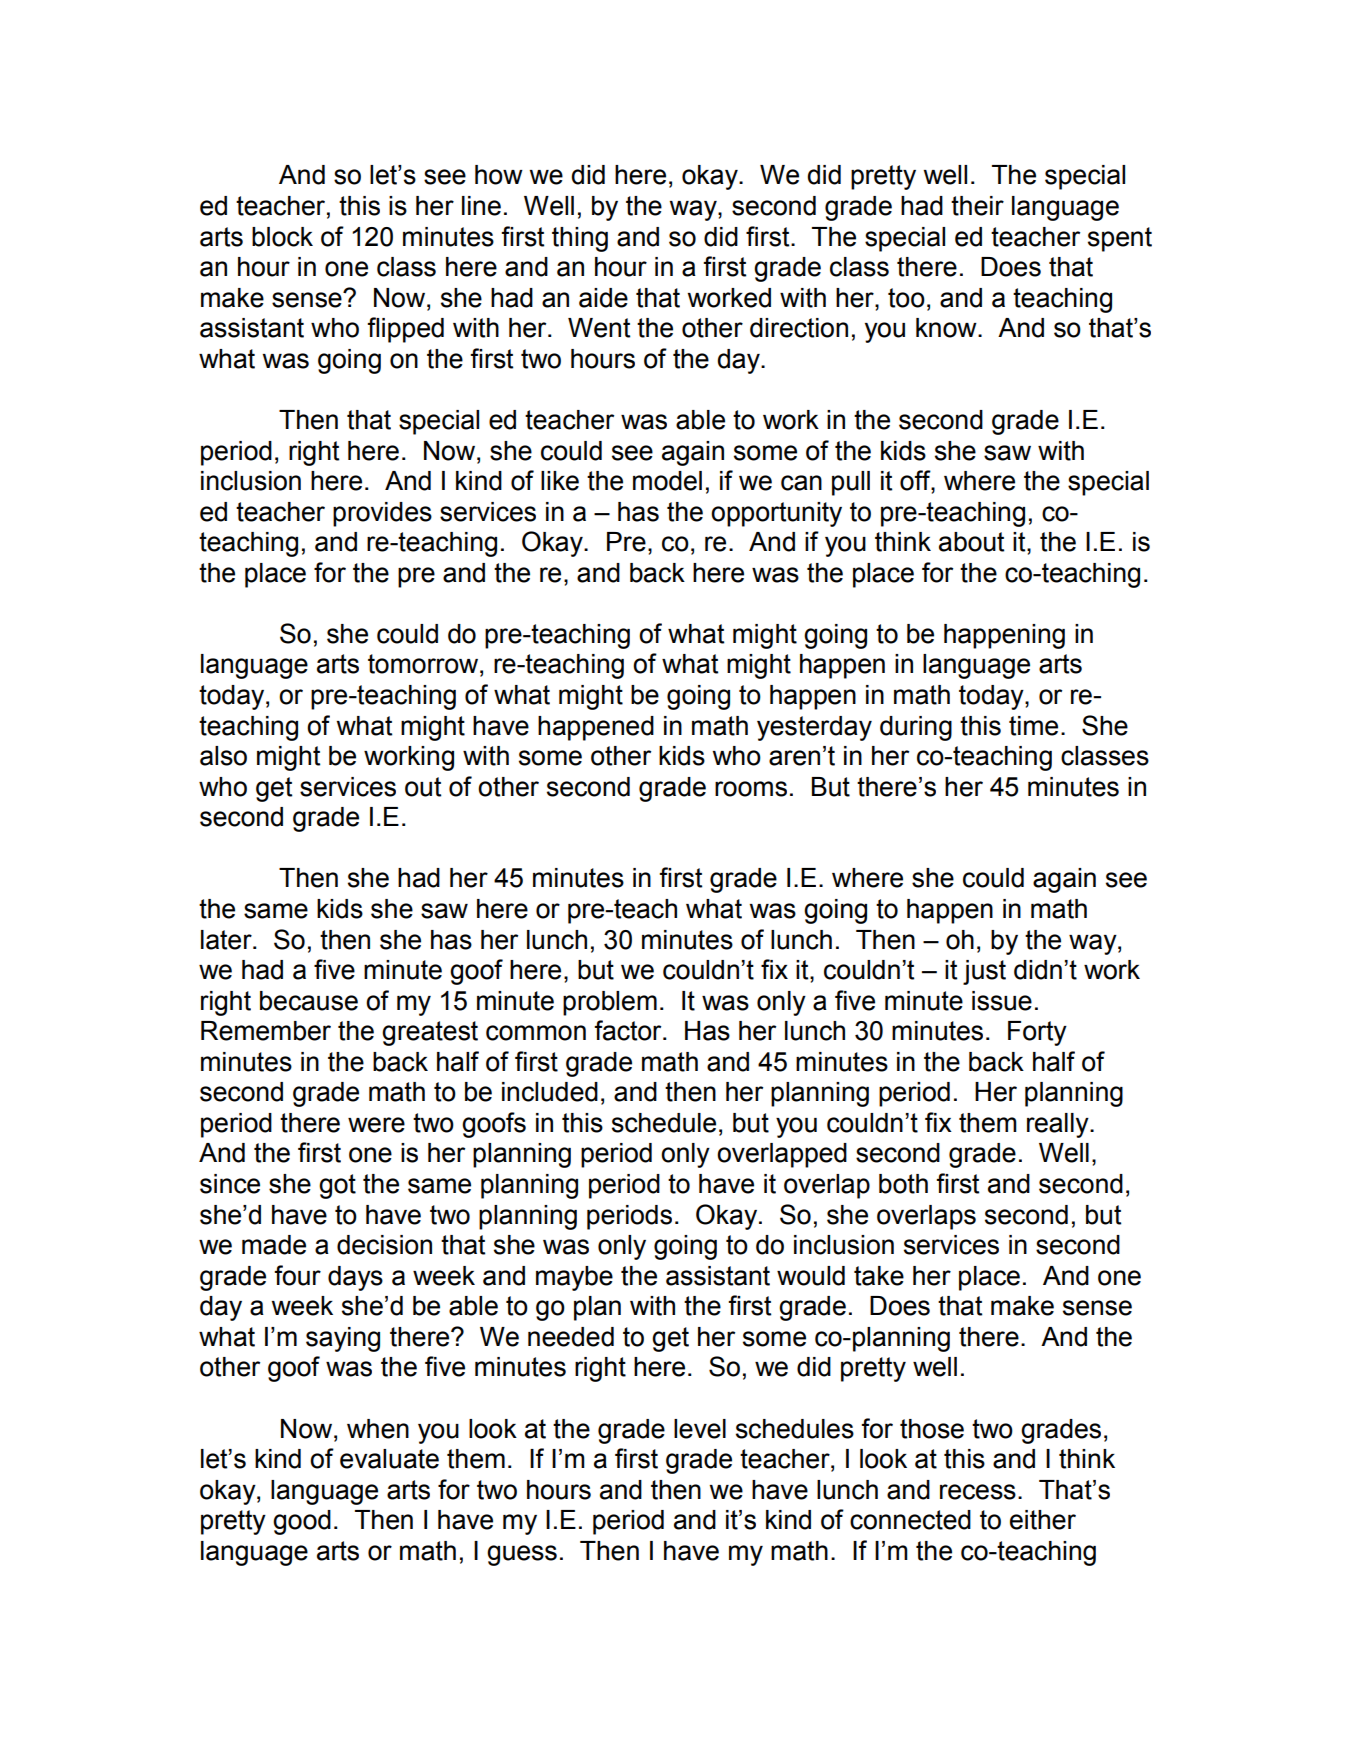 Image resolution: width=1355 pixels, height=1754 pixels. What do you see at coordinates (282, 237) in the image?
I see `block` at bounding box center [282, 237].
